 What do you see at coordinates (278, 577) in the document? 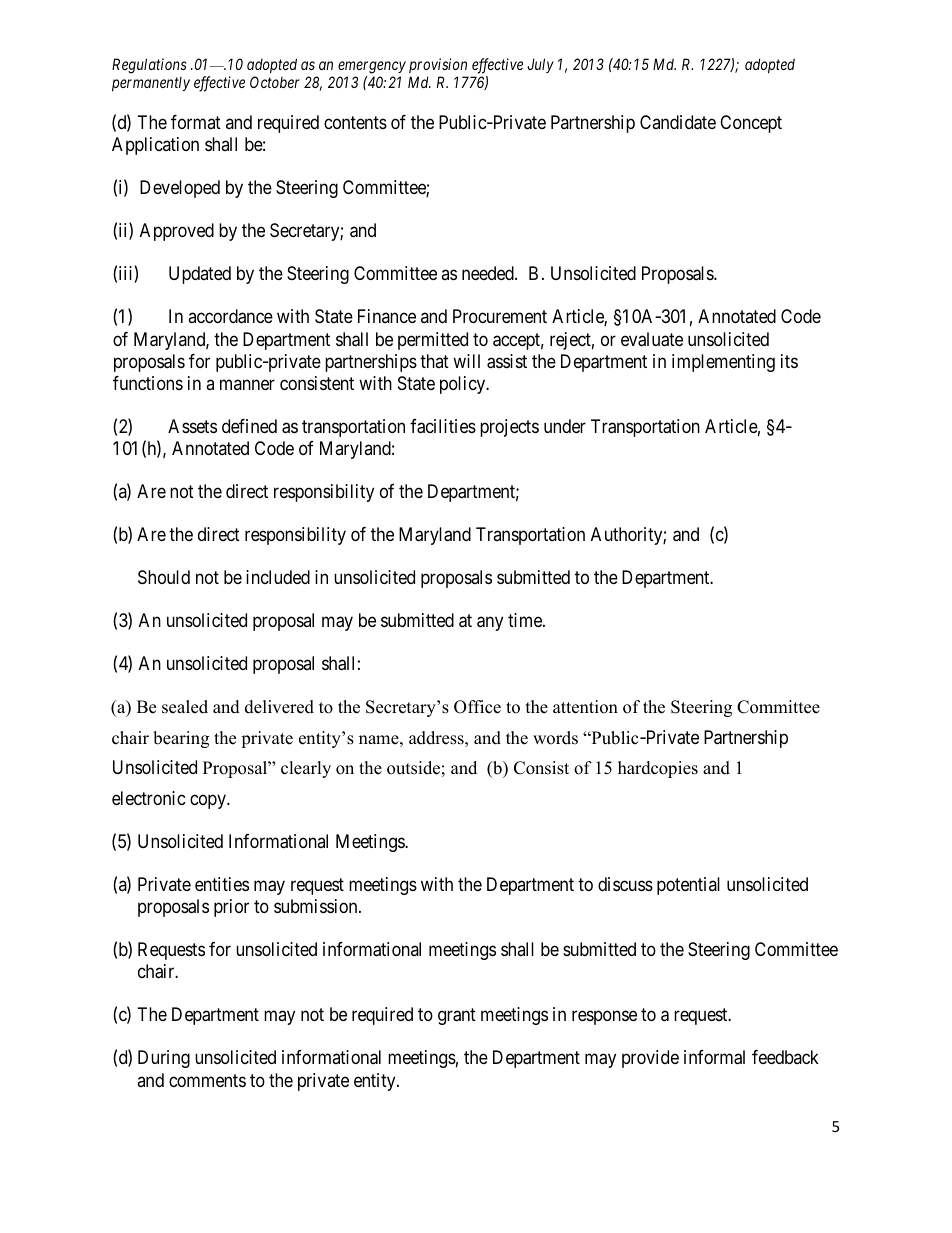
I see `included` at bounding box center [278, 577].
